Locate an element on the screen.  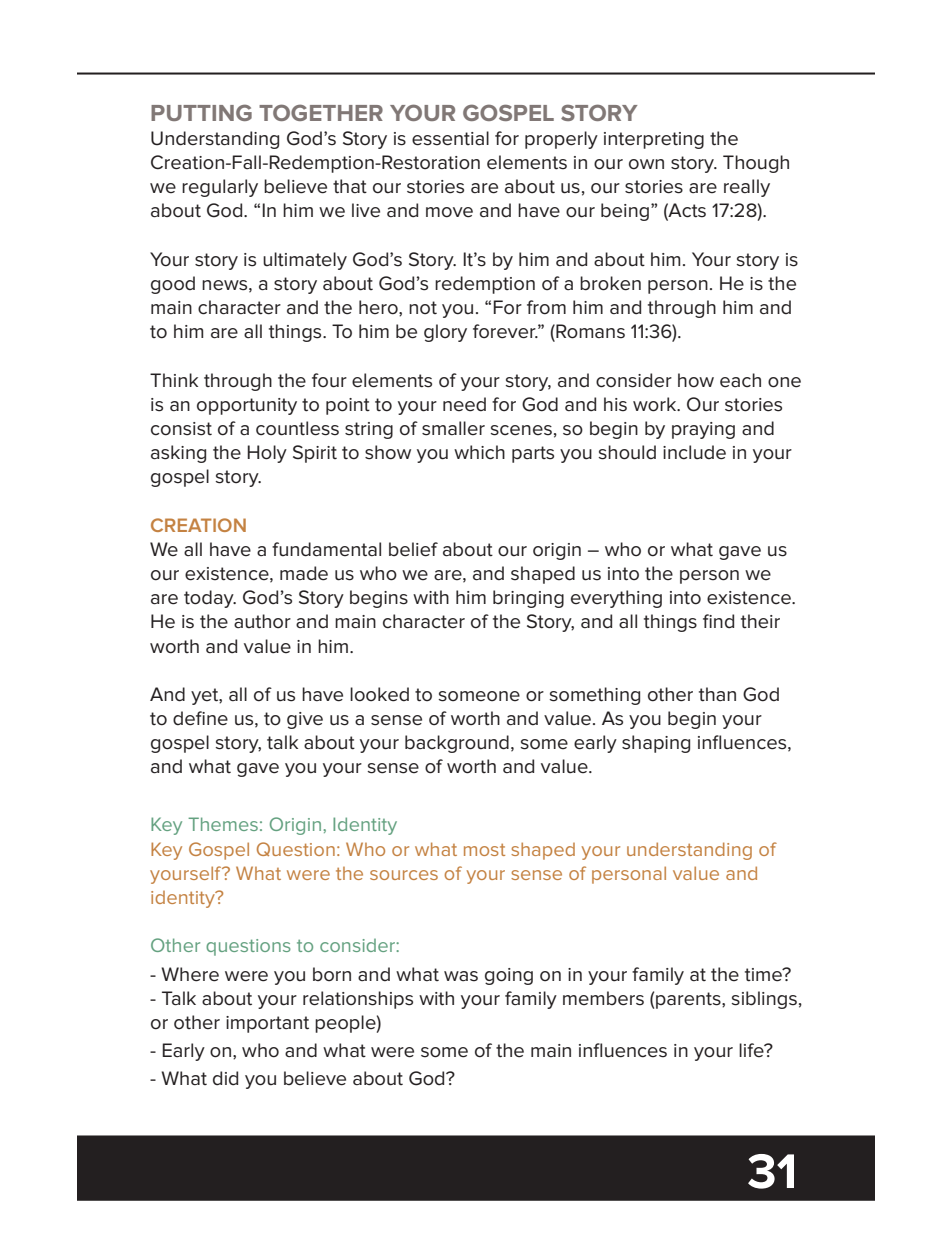
find is located at coordinates (718, 621).
